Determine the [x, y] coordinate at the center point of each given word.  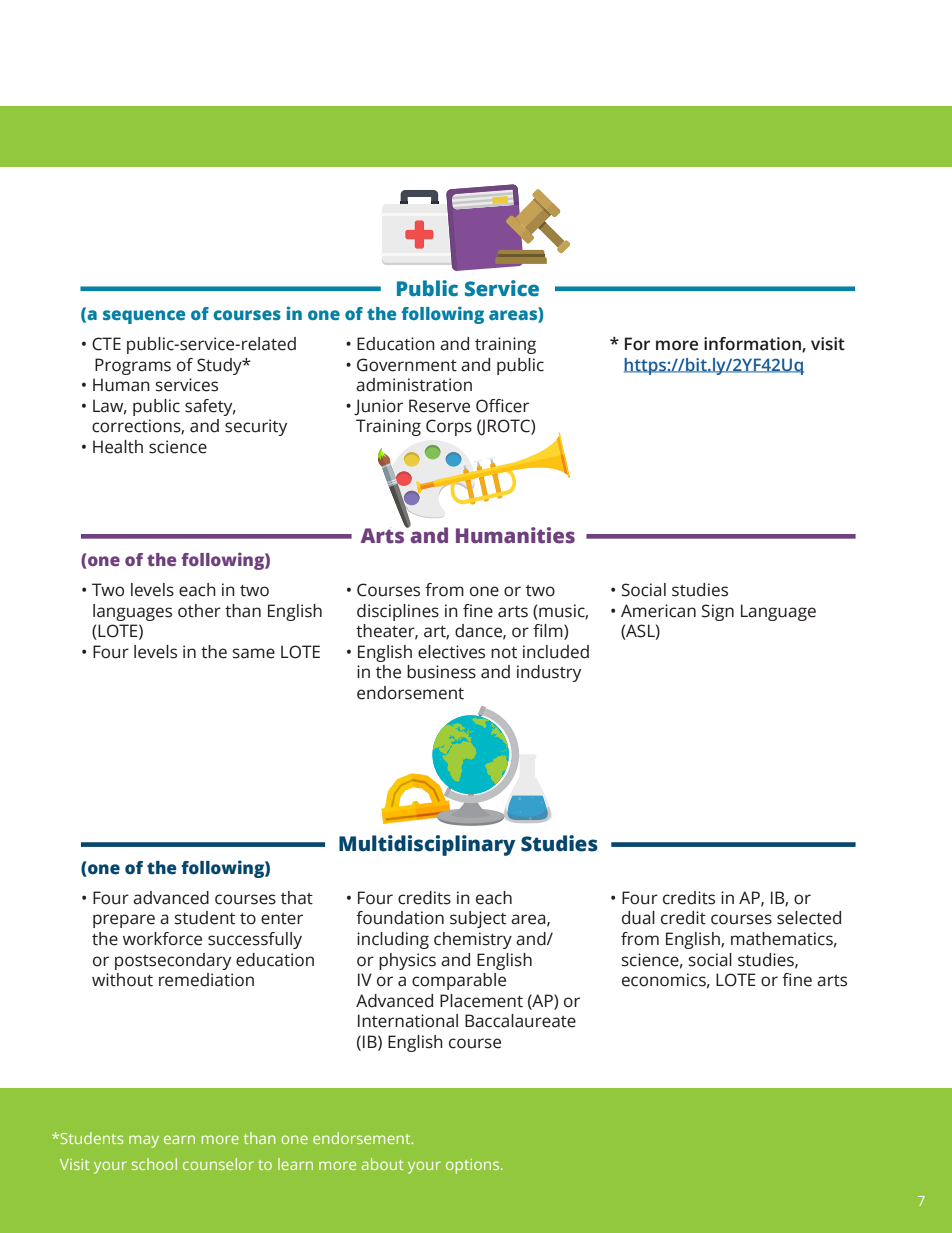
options [474, 1166]
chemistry [473, 940]
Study [220, 366]
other [199, 611]
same [254, 653]
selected [809, 918]
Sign [718, 612]
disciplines [398, 612]
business [441, 672]
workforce [162, 939]
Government [407, 365]
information [753, 344]
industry [549, 673]
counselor [218, 1164]
